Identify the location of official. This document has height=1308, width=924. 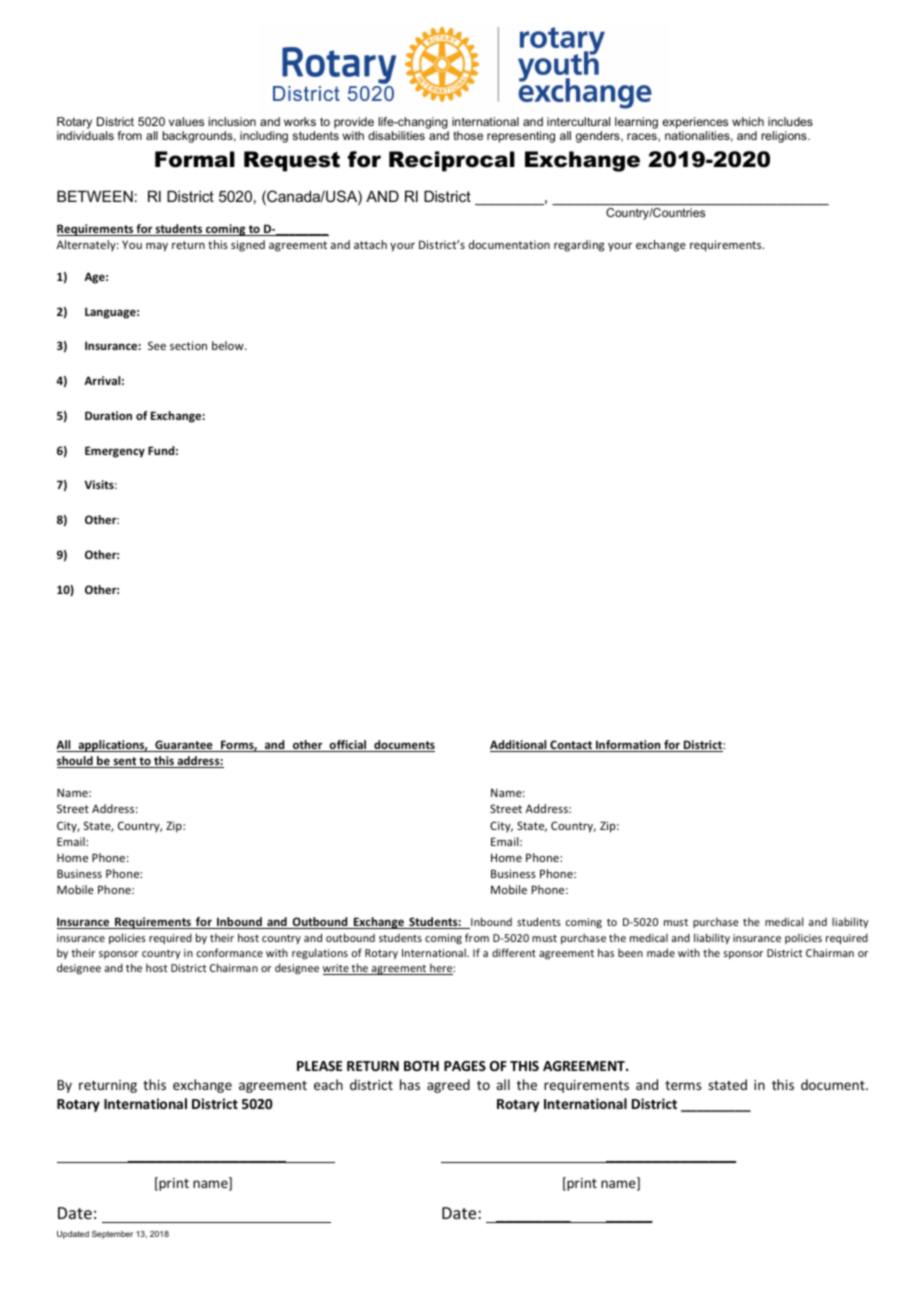
(348, 746).
